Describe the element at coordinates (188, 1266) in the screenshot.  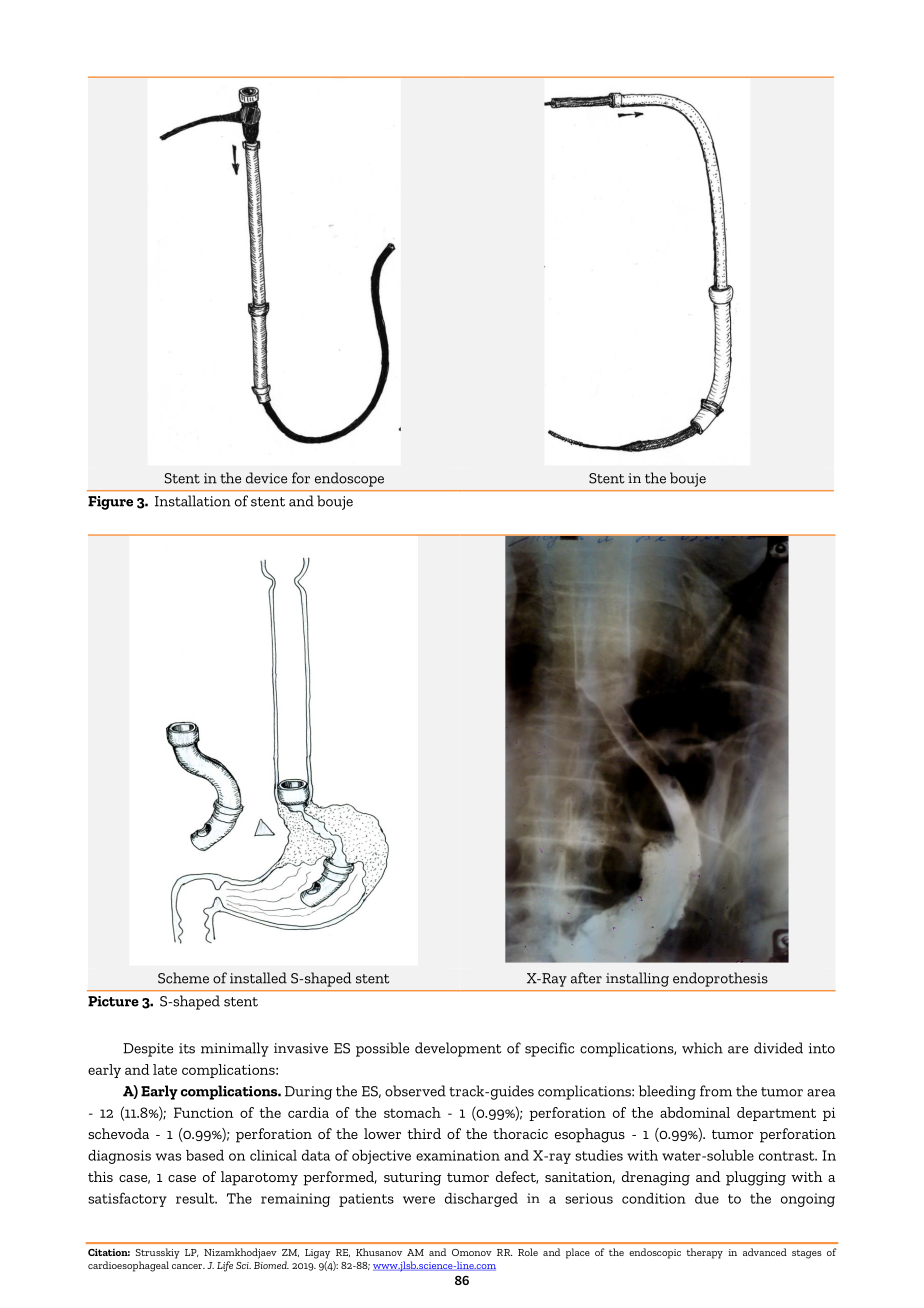
I see `cancer` at that location.
